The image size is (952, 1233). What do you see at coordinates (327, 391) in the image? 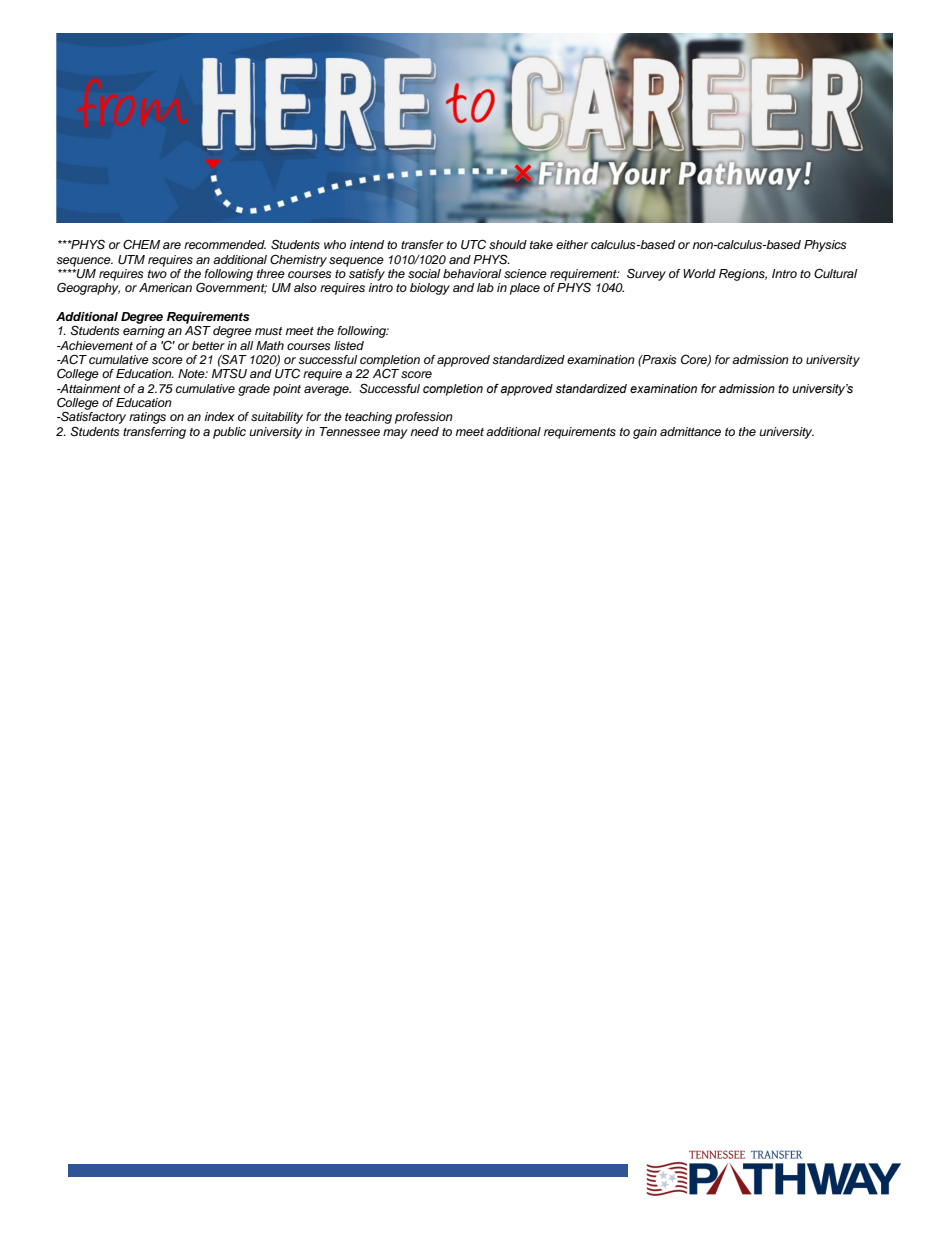
I see `average` at bounding box center [327, 391].
